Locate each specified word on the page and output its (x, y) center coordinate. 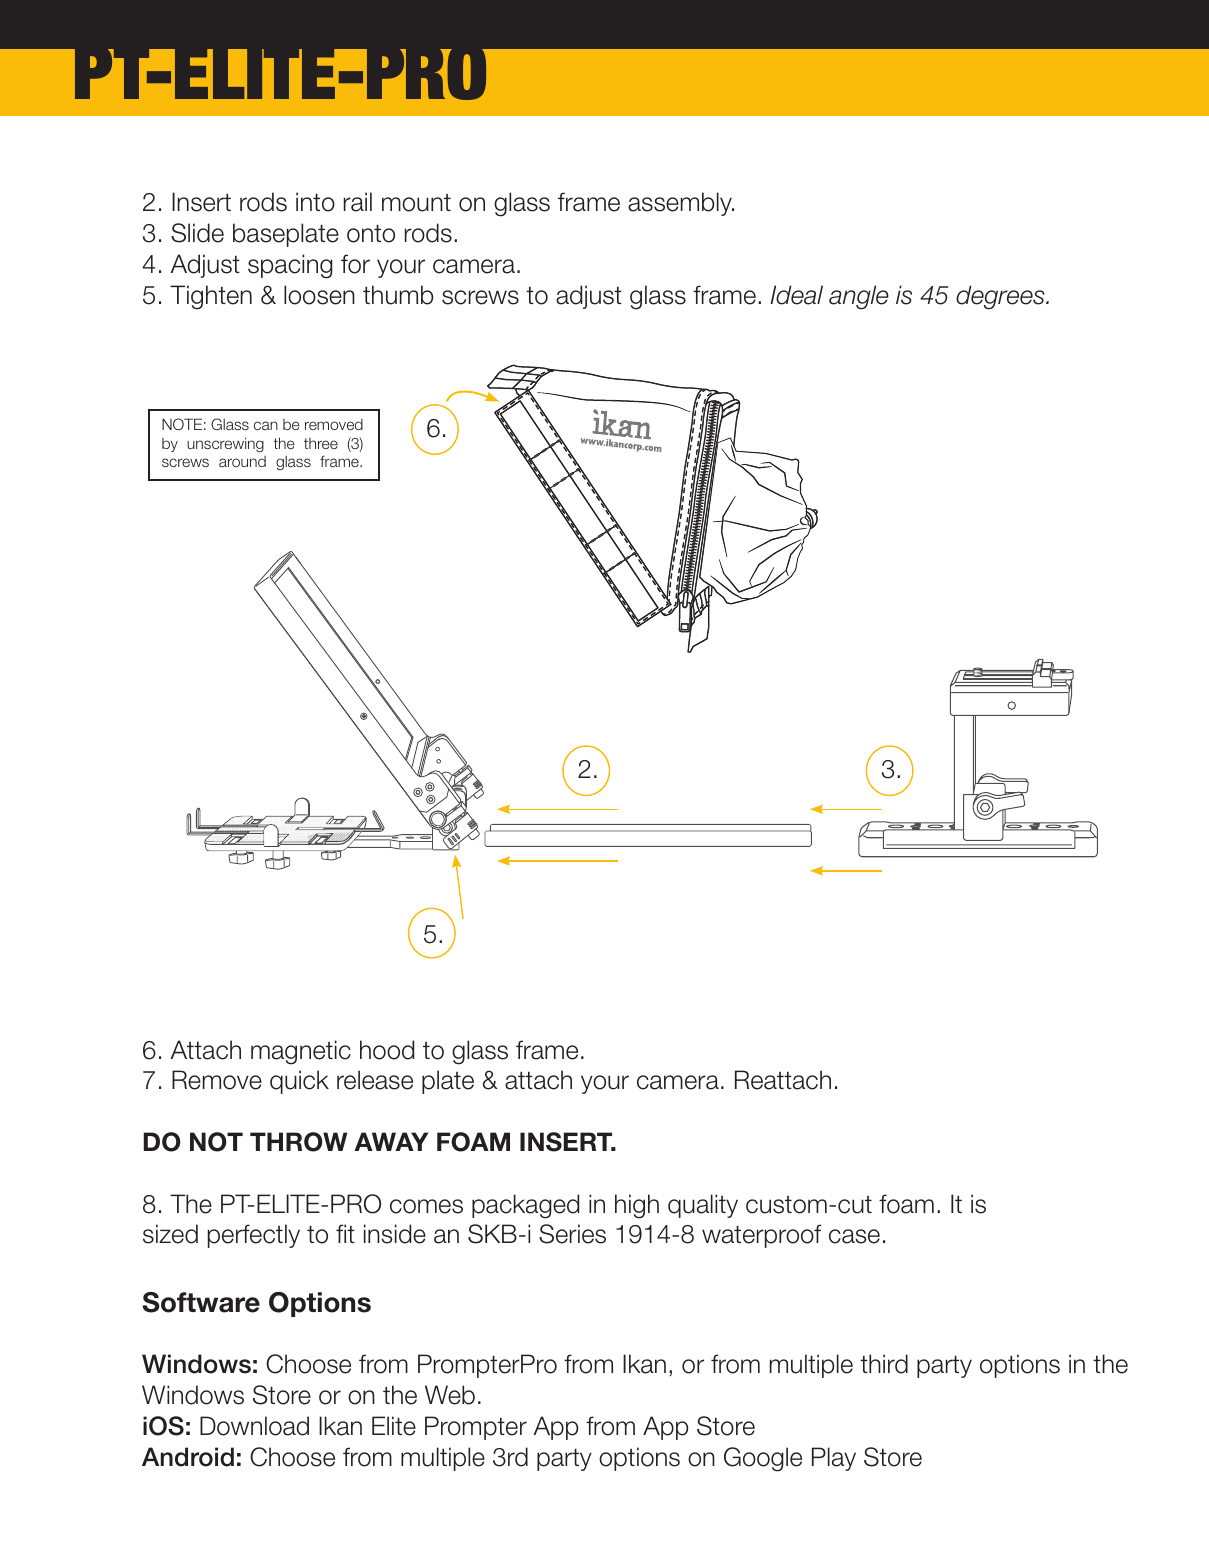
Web (450, 1395)
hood (387, 1050)
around (242, 461)
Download (254, 1426)
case (854, 1236)
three (321, 443)
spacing (290, 266)
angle (859, 297)
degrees (1001, 297)
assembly (681, 204)
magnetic (301, 1052)
